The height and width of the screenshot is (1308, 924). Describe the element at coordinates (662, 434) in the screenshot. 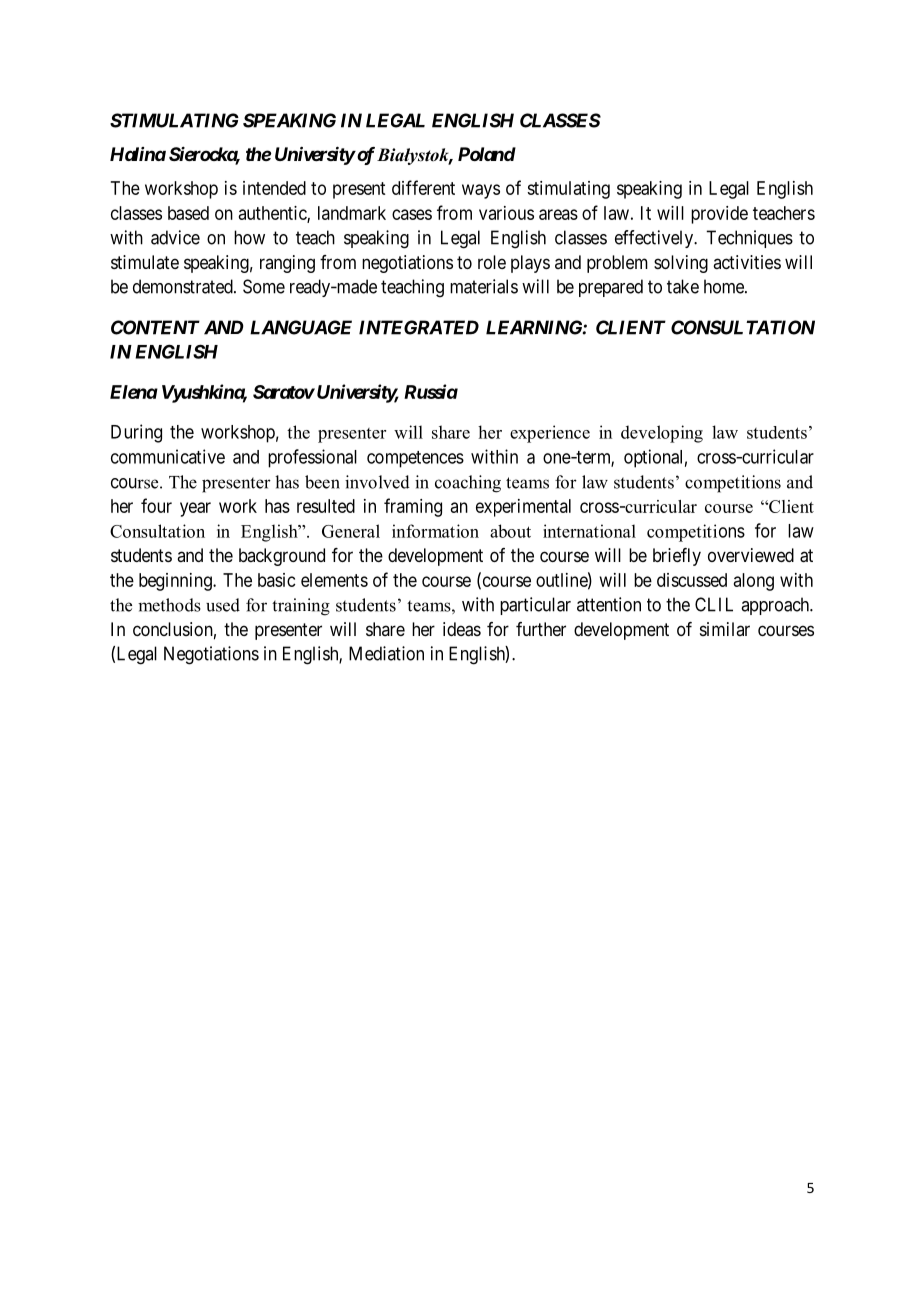

I see `developing` at that location.
